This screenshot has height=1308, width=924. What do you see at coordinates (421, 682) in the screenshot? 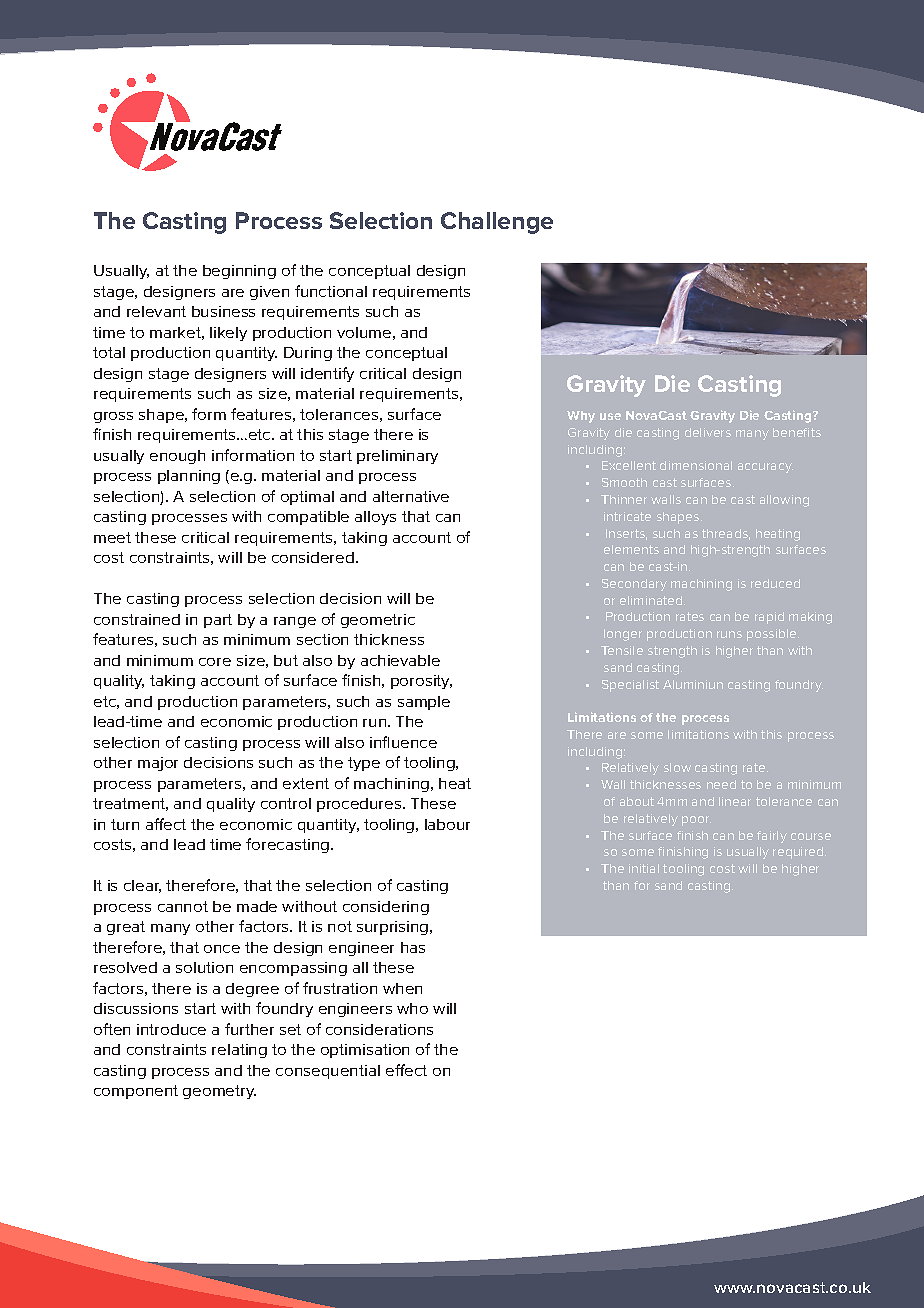
I see `porosity` at bounding box center [421, 682].
